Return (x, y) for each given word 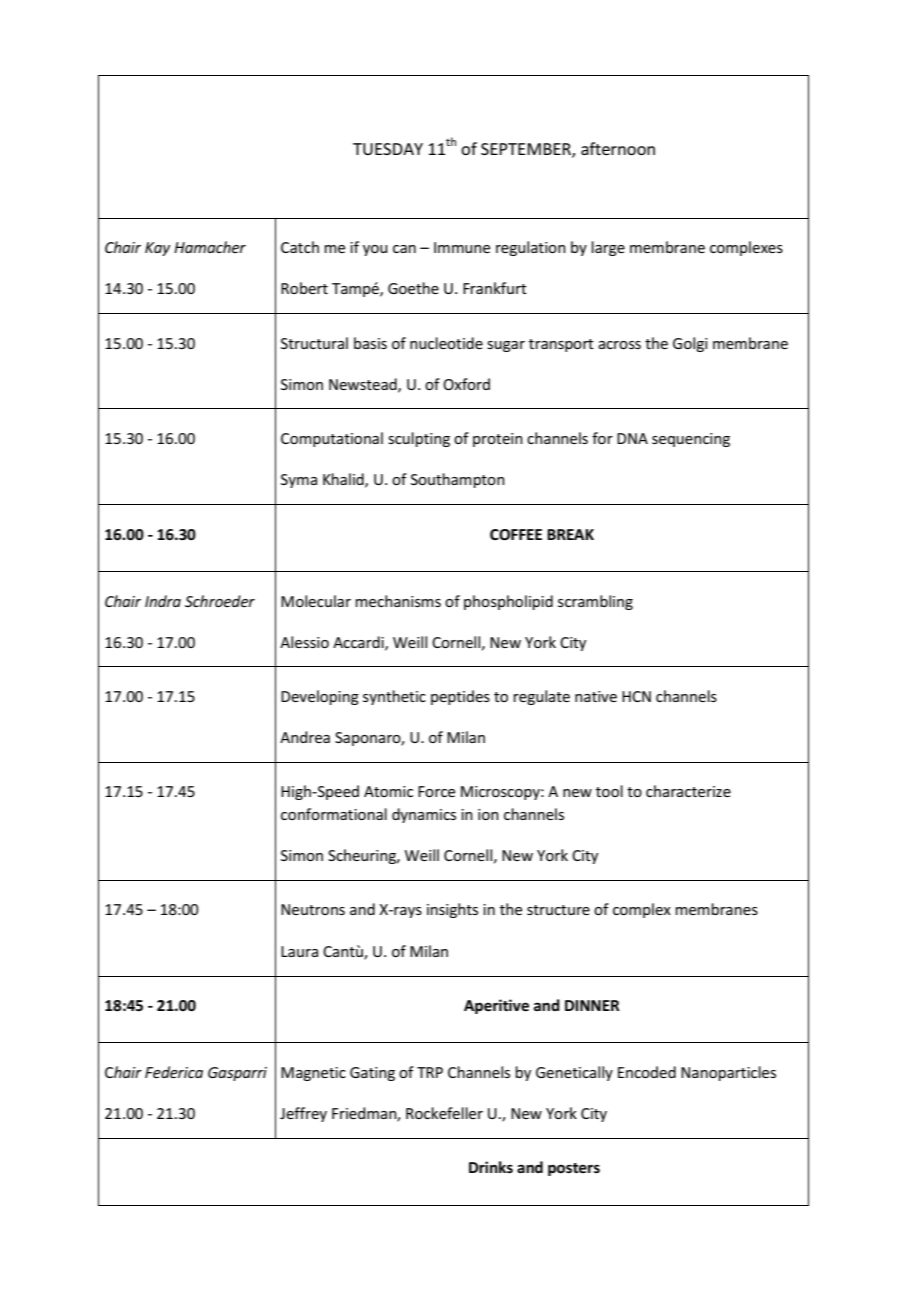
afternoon (618, 148)
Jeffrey (303, 1114)
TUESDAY (388, 149)
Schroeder (220, 601)
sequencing (691, 440)
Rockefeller (444, 1113)
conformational (334, 814)
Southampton (458, 480)
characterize (688, 791)
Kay (157, 249)
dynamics (424, 815)
